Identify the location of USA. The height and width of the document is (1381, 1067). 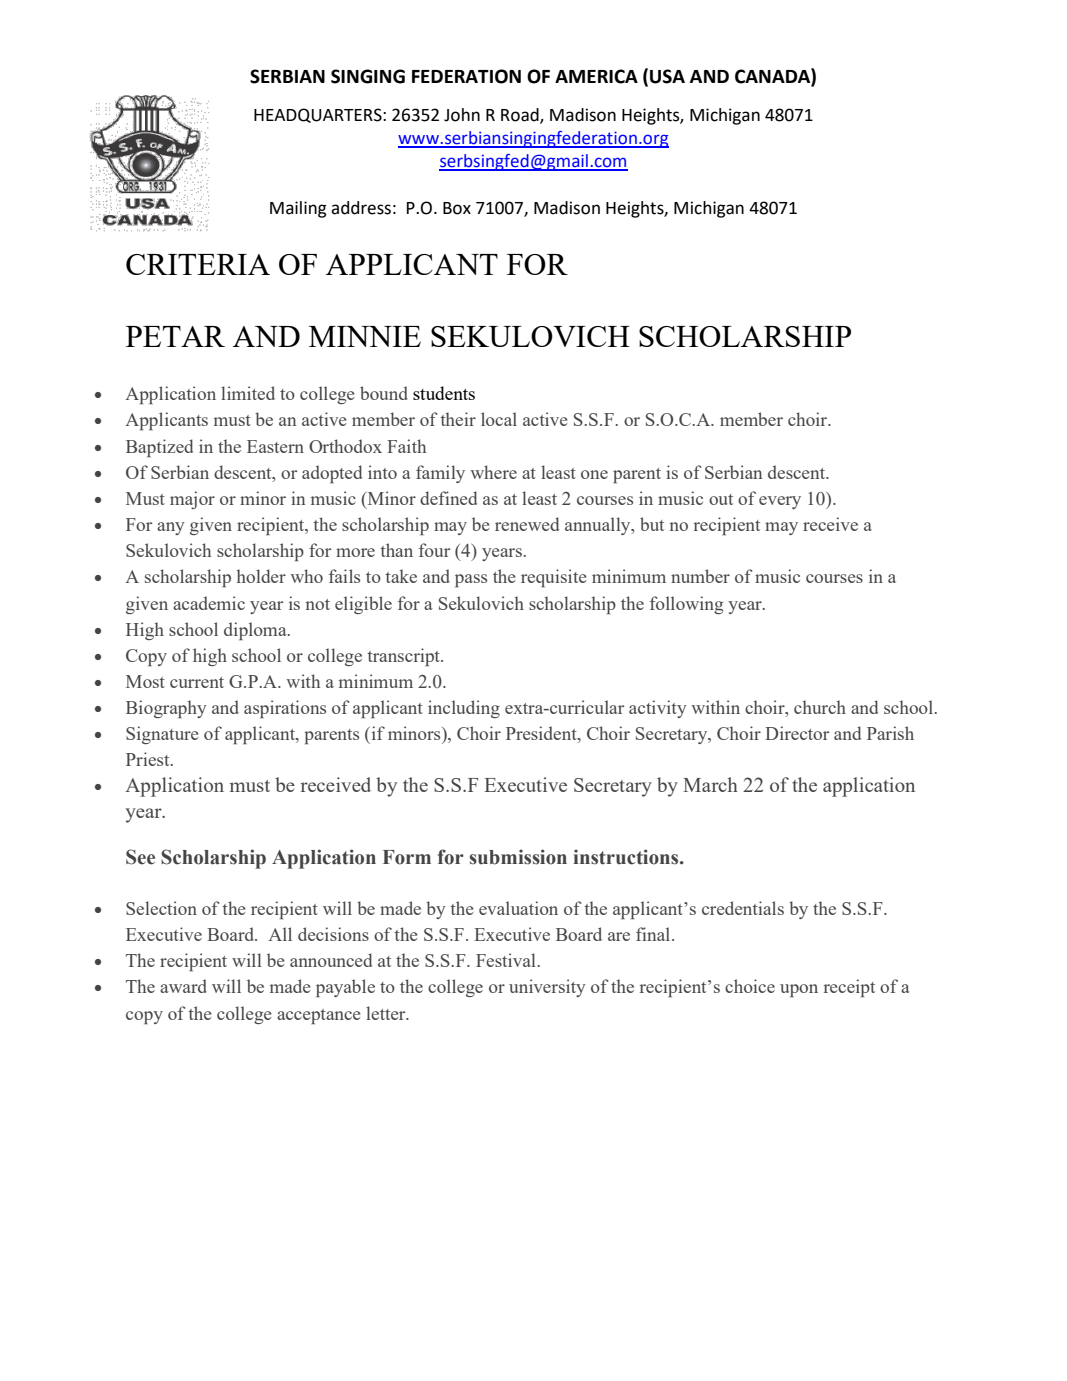
(667, 76).
